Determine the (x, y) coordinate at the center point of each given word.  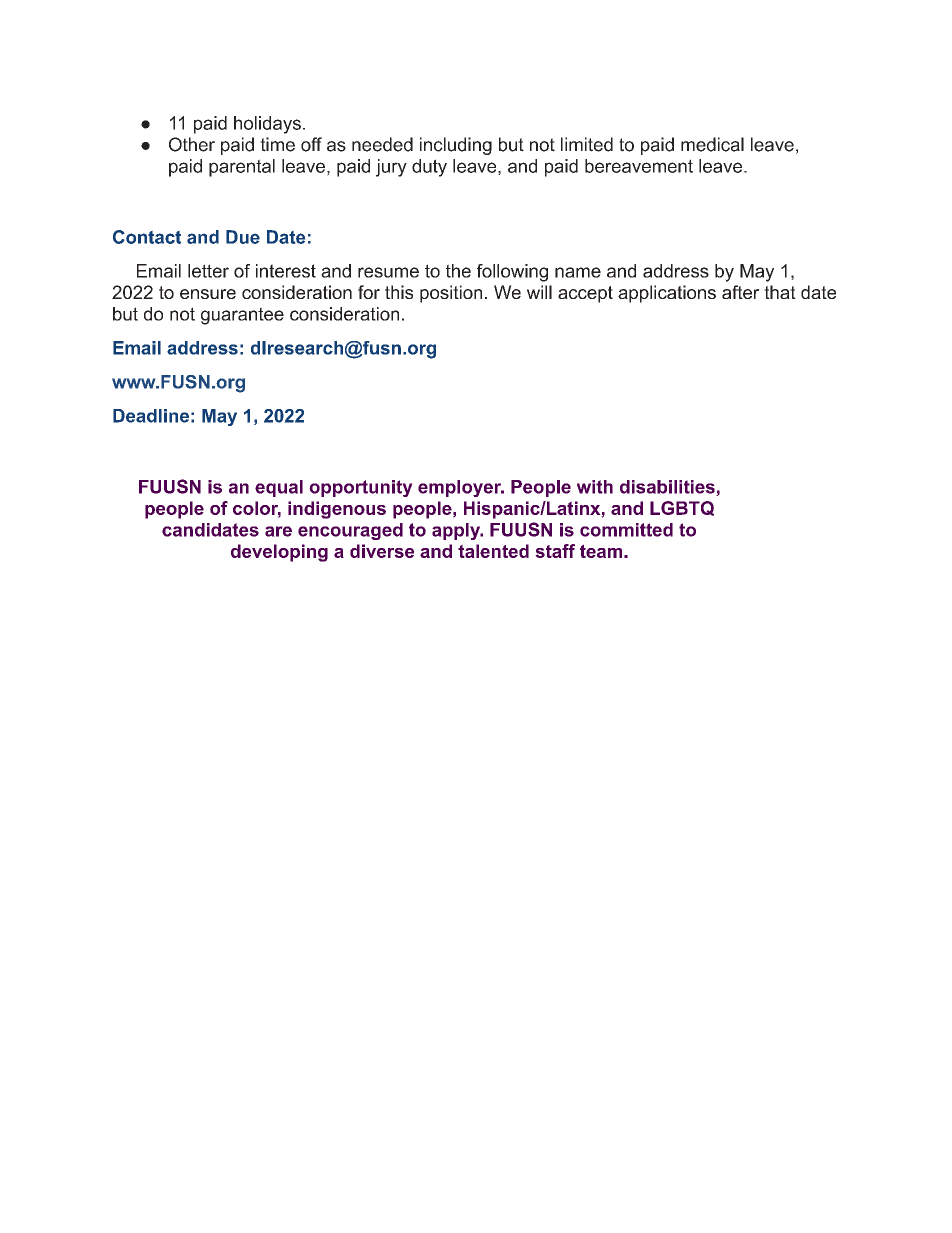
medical (712, 144)
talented (493, 551)
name (578, 272)
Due (243, 237)
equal (279, 488)
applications (667, 294)
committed (626, 530)
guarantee (242, 316)
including (456, 146)
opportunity (361, 488)
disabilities (668, 488)
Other (192, 144)
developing (279, 553)
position (451, 294)
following (512, 273)
